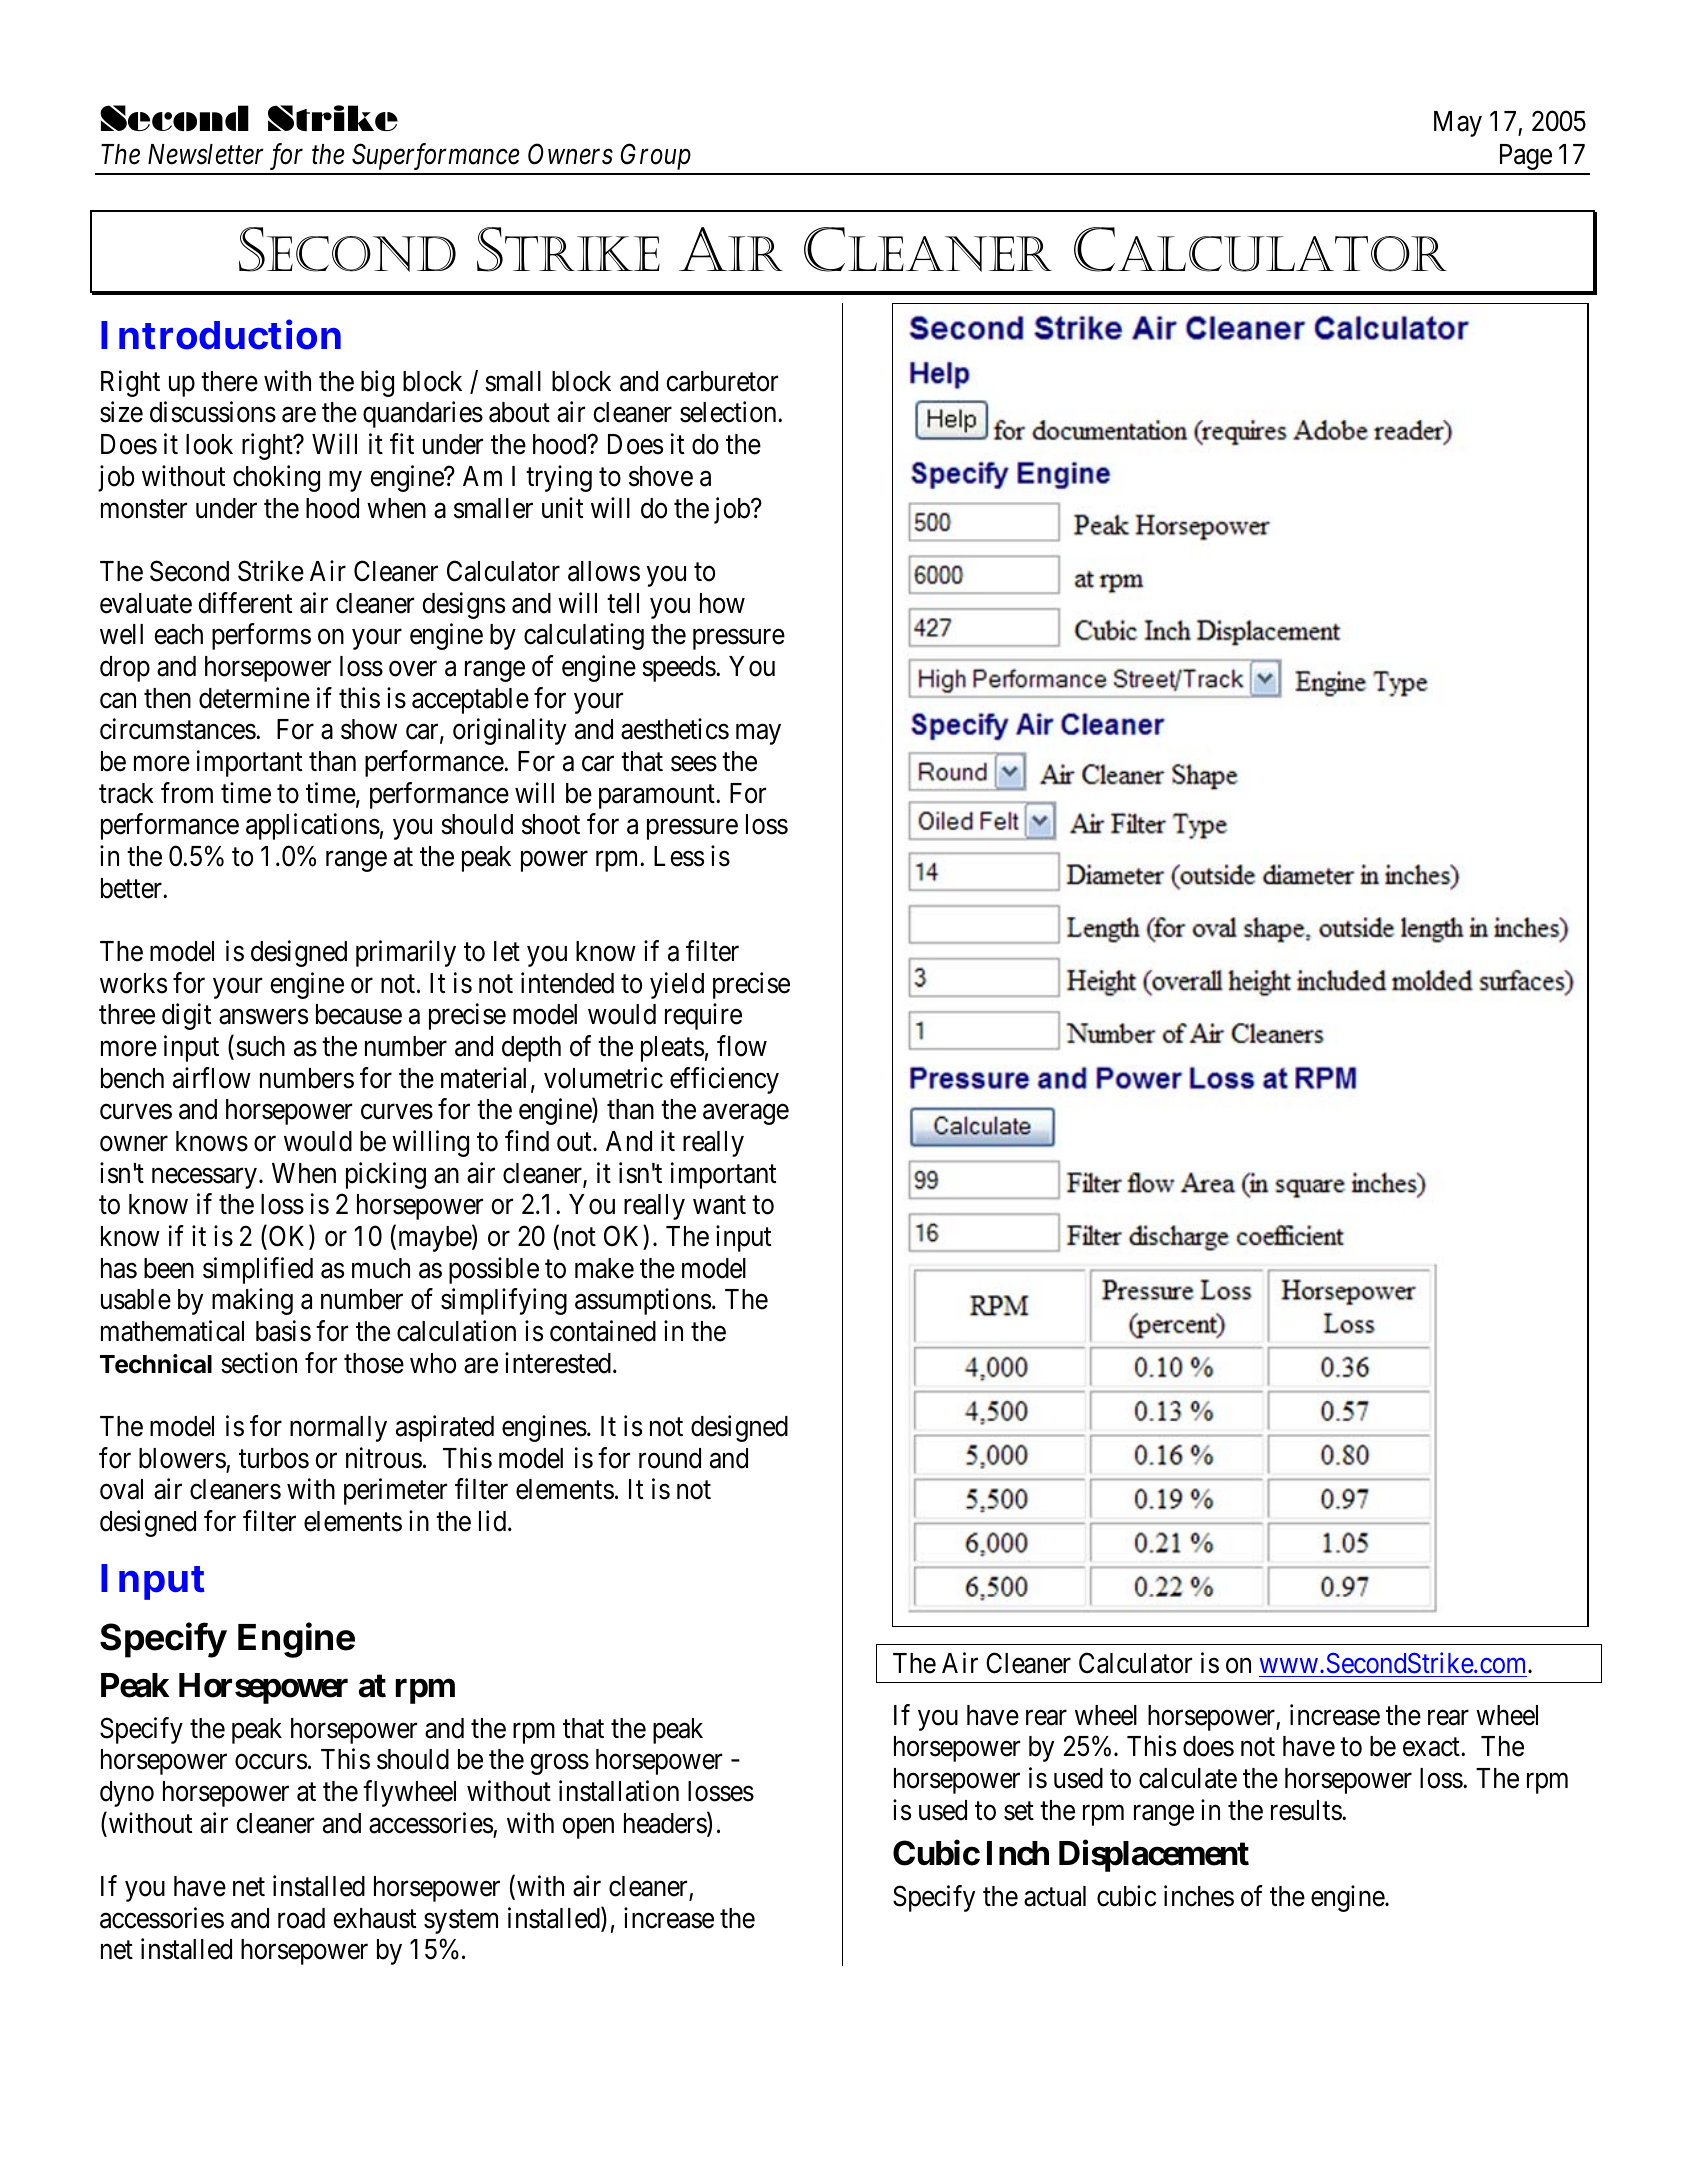  I want to click on average, so click(746, 1115).
